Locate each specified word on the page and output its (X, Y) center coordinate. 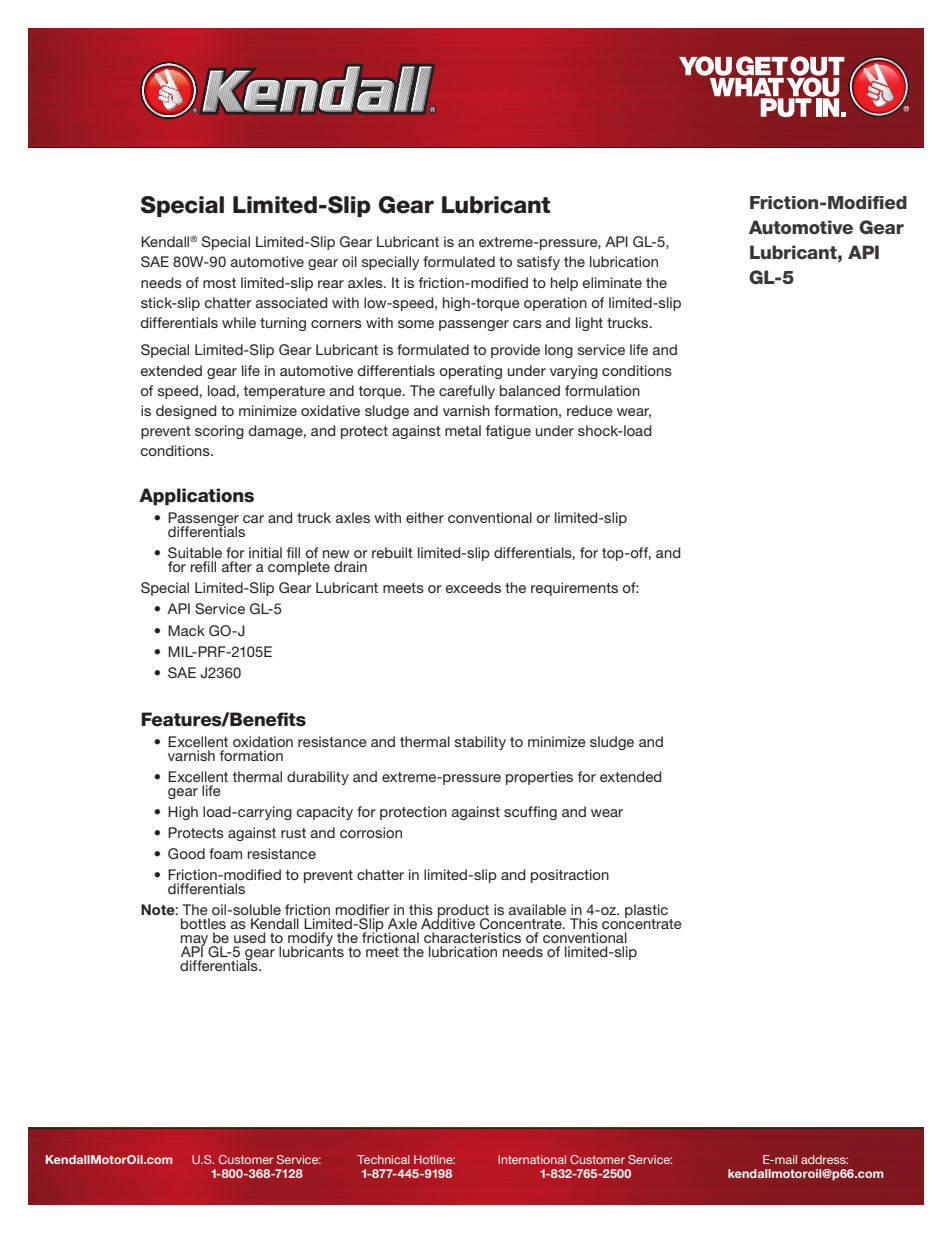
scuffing (530, 813)
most (219, 283)
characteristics (472, 937)
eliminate (612, 282)
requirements (574, 589)
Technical (383, 1159)
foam (225, 853)
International (532, 1159)
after (237, 566)
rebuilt (392, 552)
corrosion (371, 832)
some (416, 324)
